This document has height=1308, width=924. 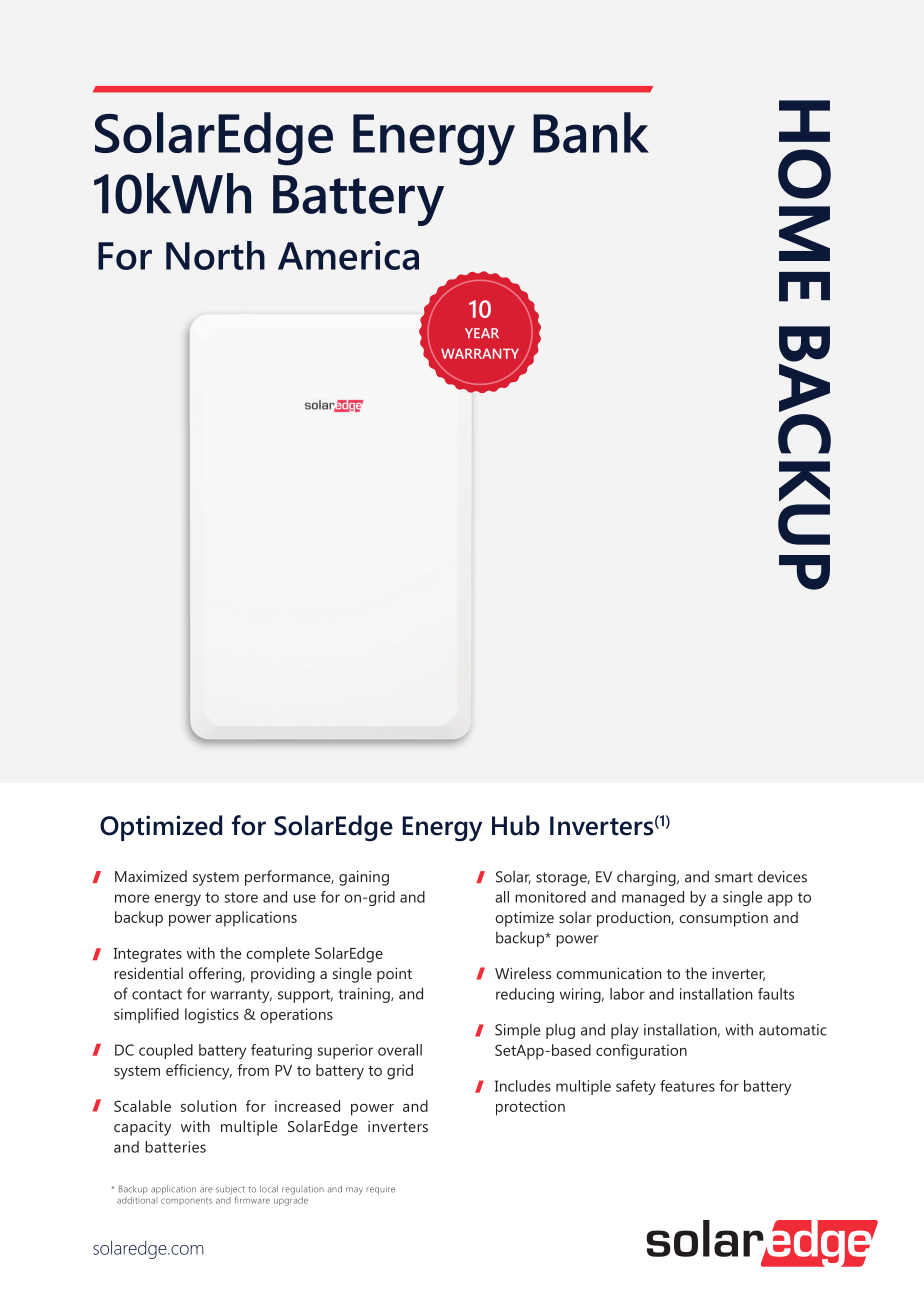 What do you see at coordinates (151, 876) in the document?
I see `Maximized` at bounding box center [151, 876].
